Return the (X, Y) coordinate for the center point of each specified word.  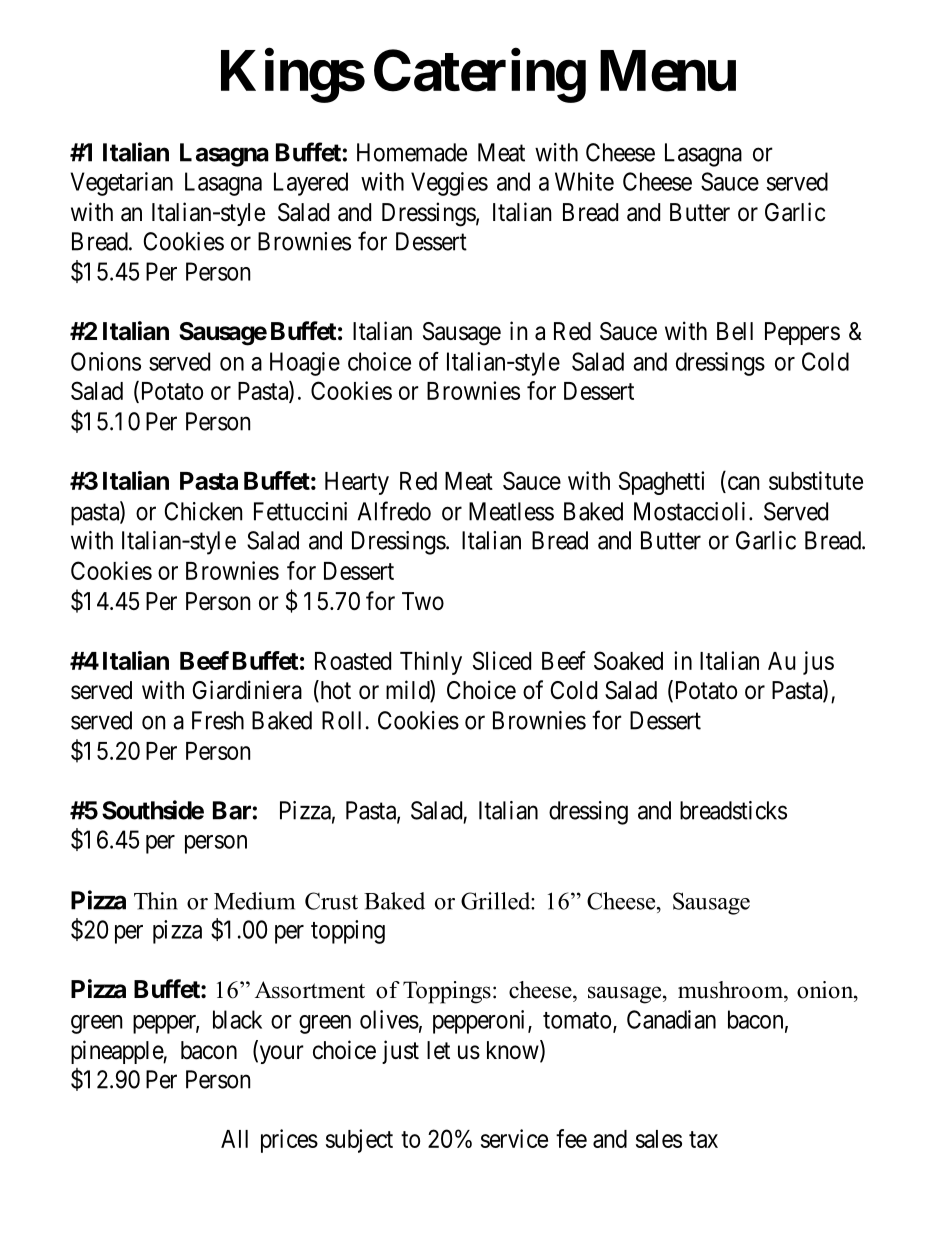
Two (423, 601)
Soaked (628, 660)
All (234, 1139)
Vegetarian (122, 184)
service (514, 1138)
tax (703, 1139)
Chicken (203, 511)
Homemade (412, 152)
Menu (668, 71)
